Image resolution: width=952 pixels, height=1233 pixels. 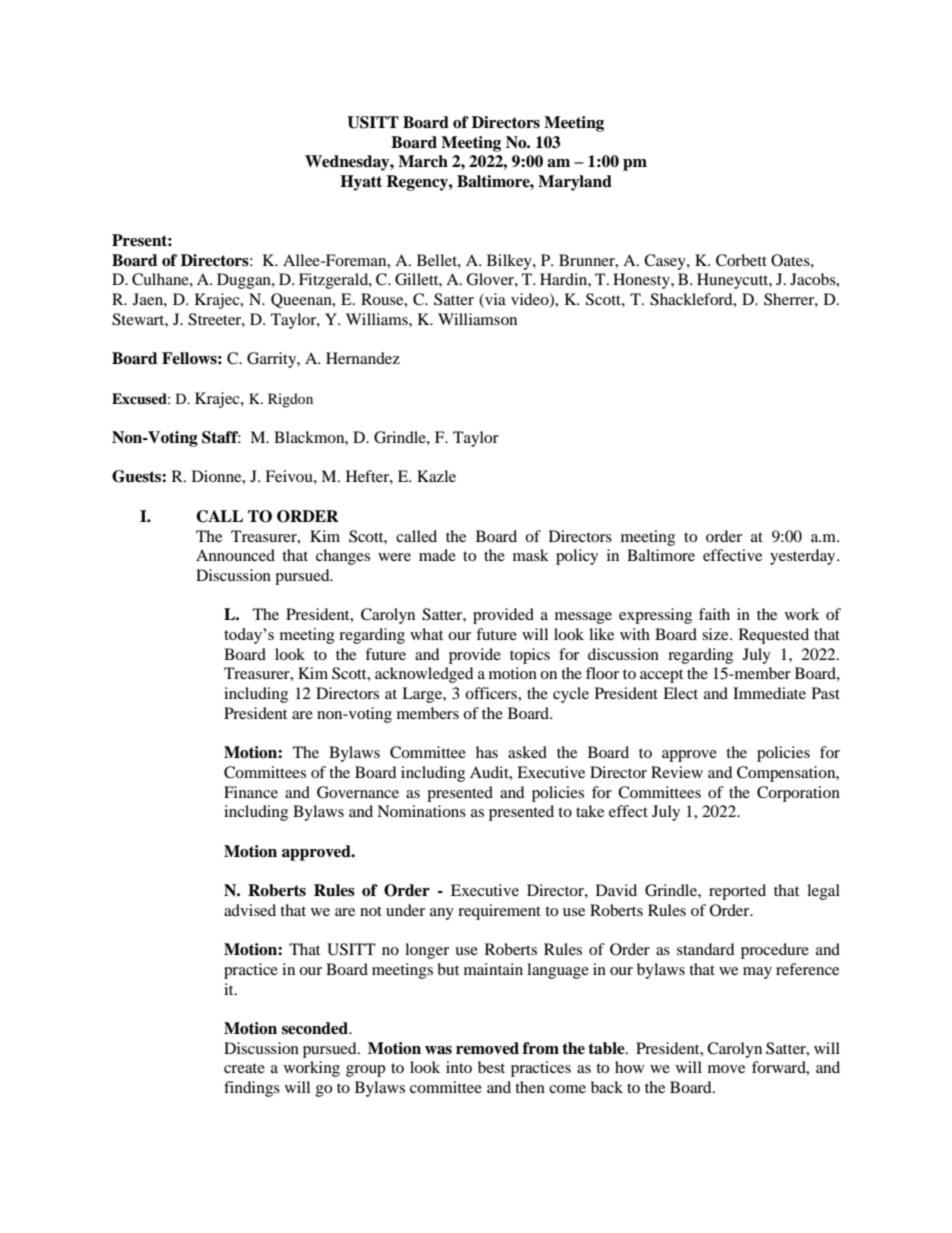 What do you see at coordinates (530, 656) in the page?
I see `topics` at bounding box center [530, 656].
